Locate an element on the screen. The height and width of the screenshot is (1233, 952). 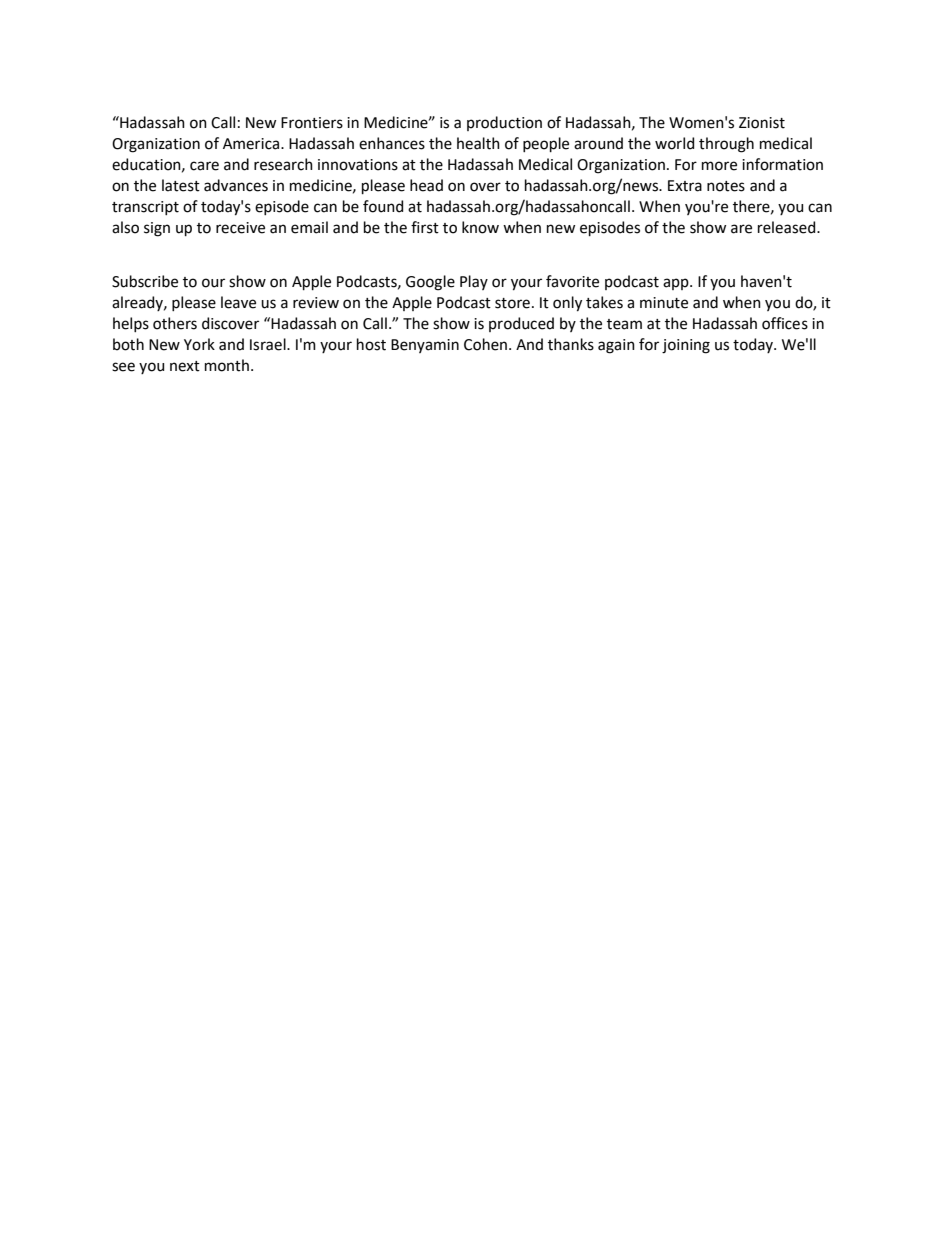
Zionist is located at coordinates (762, 123).
